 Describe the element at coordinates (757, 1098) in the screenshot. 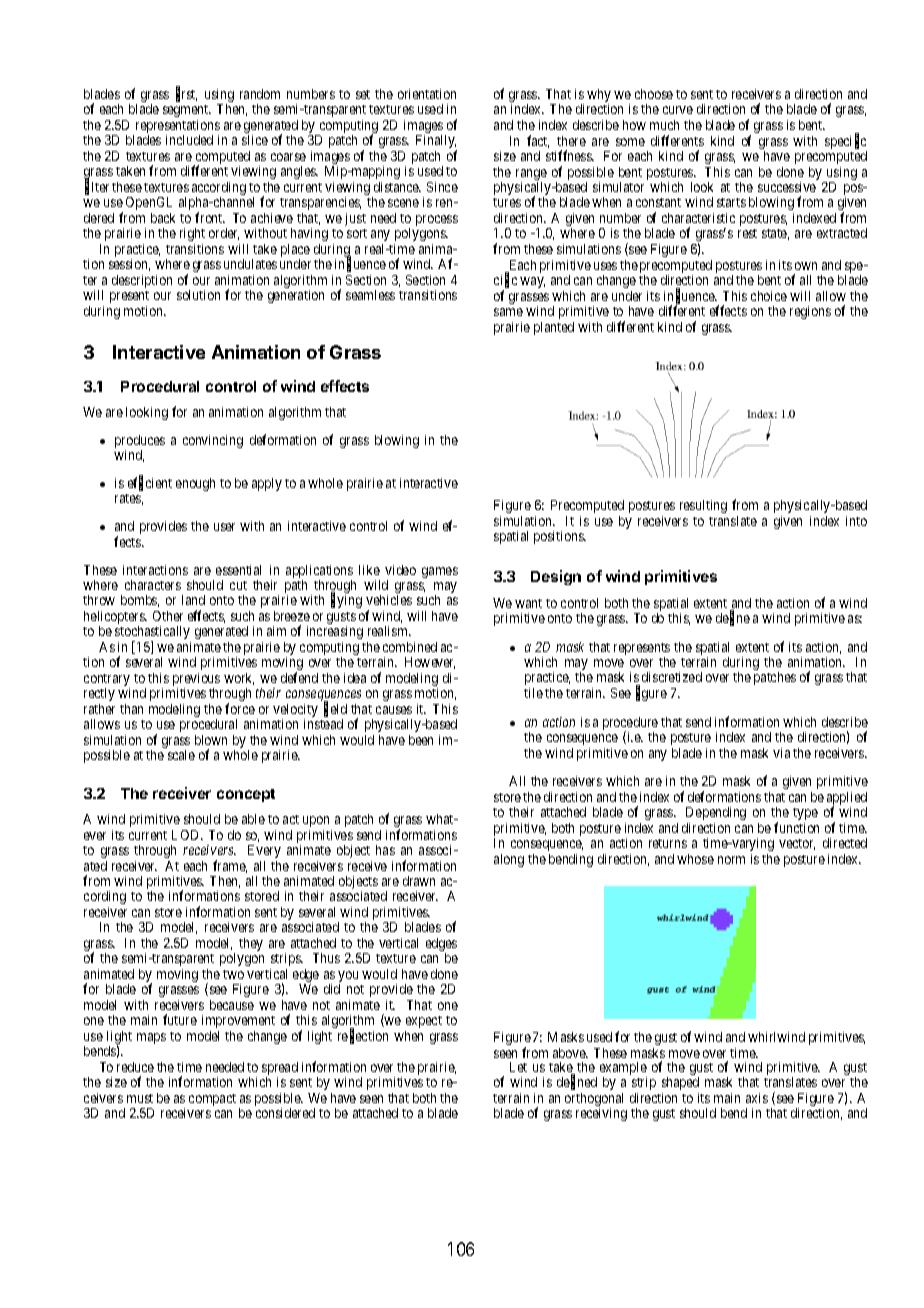

I see `axis` at that location.
